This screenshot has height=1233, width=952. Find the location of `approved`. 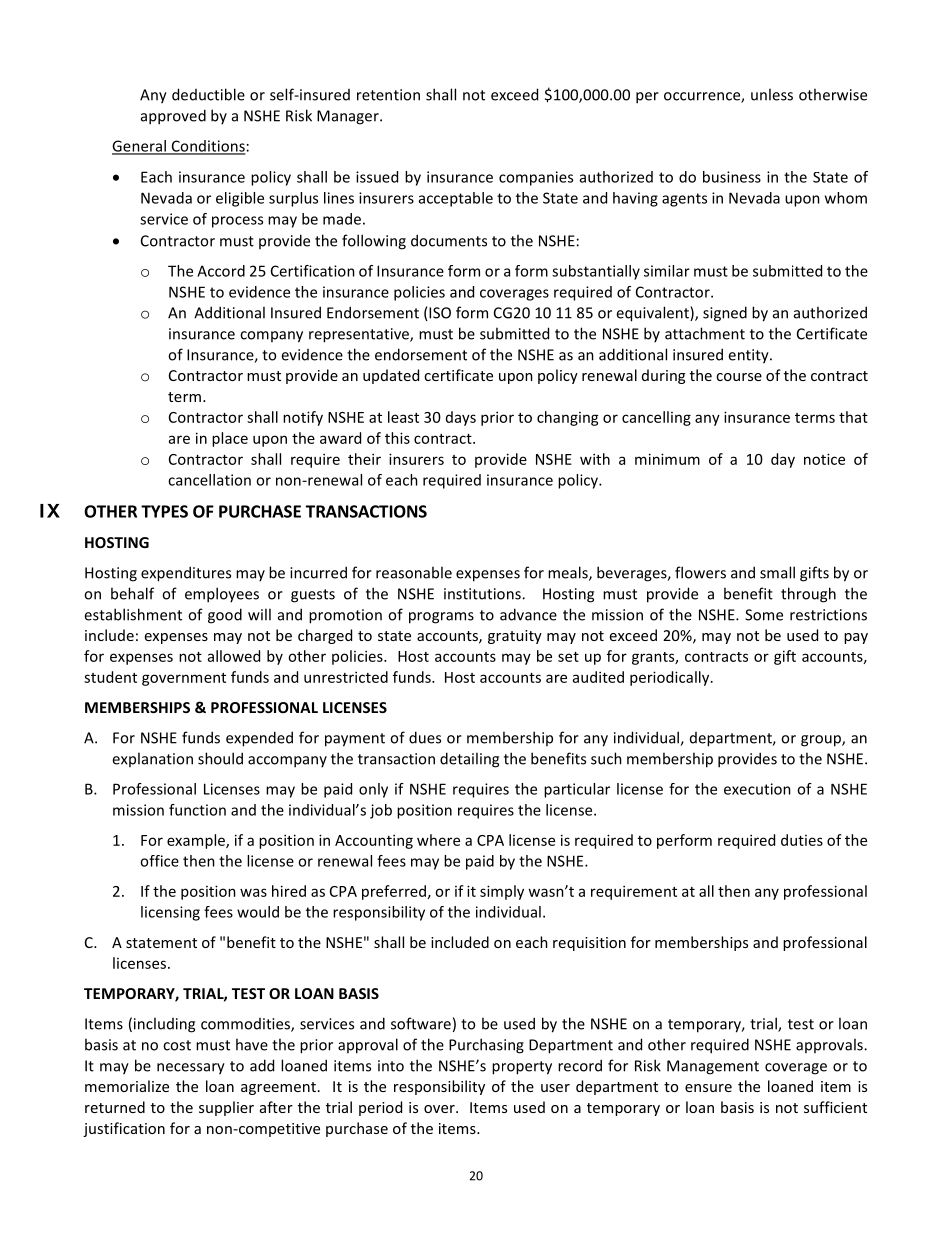

approved is located at coordinates (173, 117).
